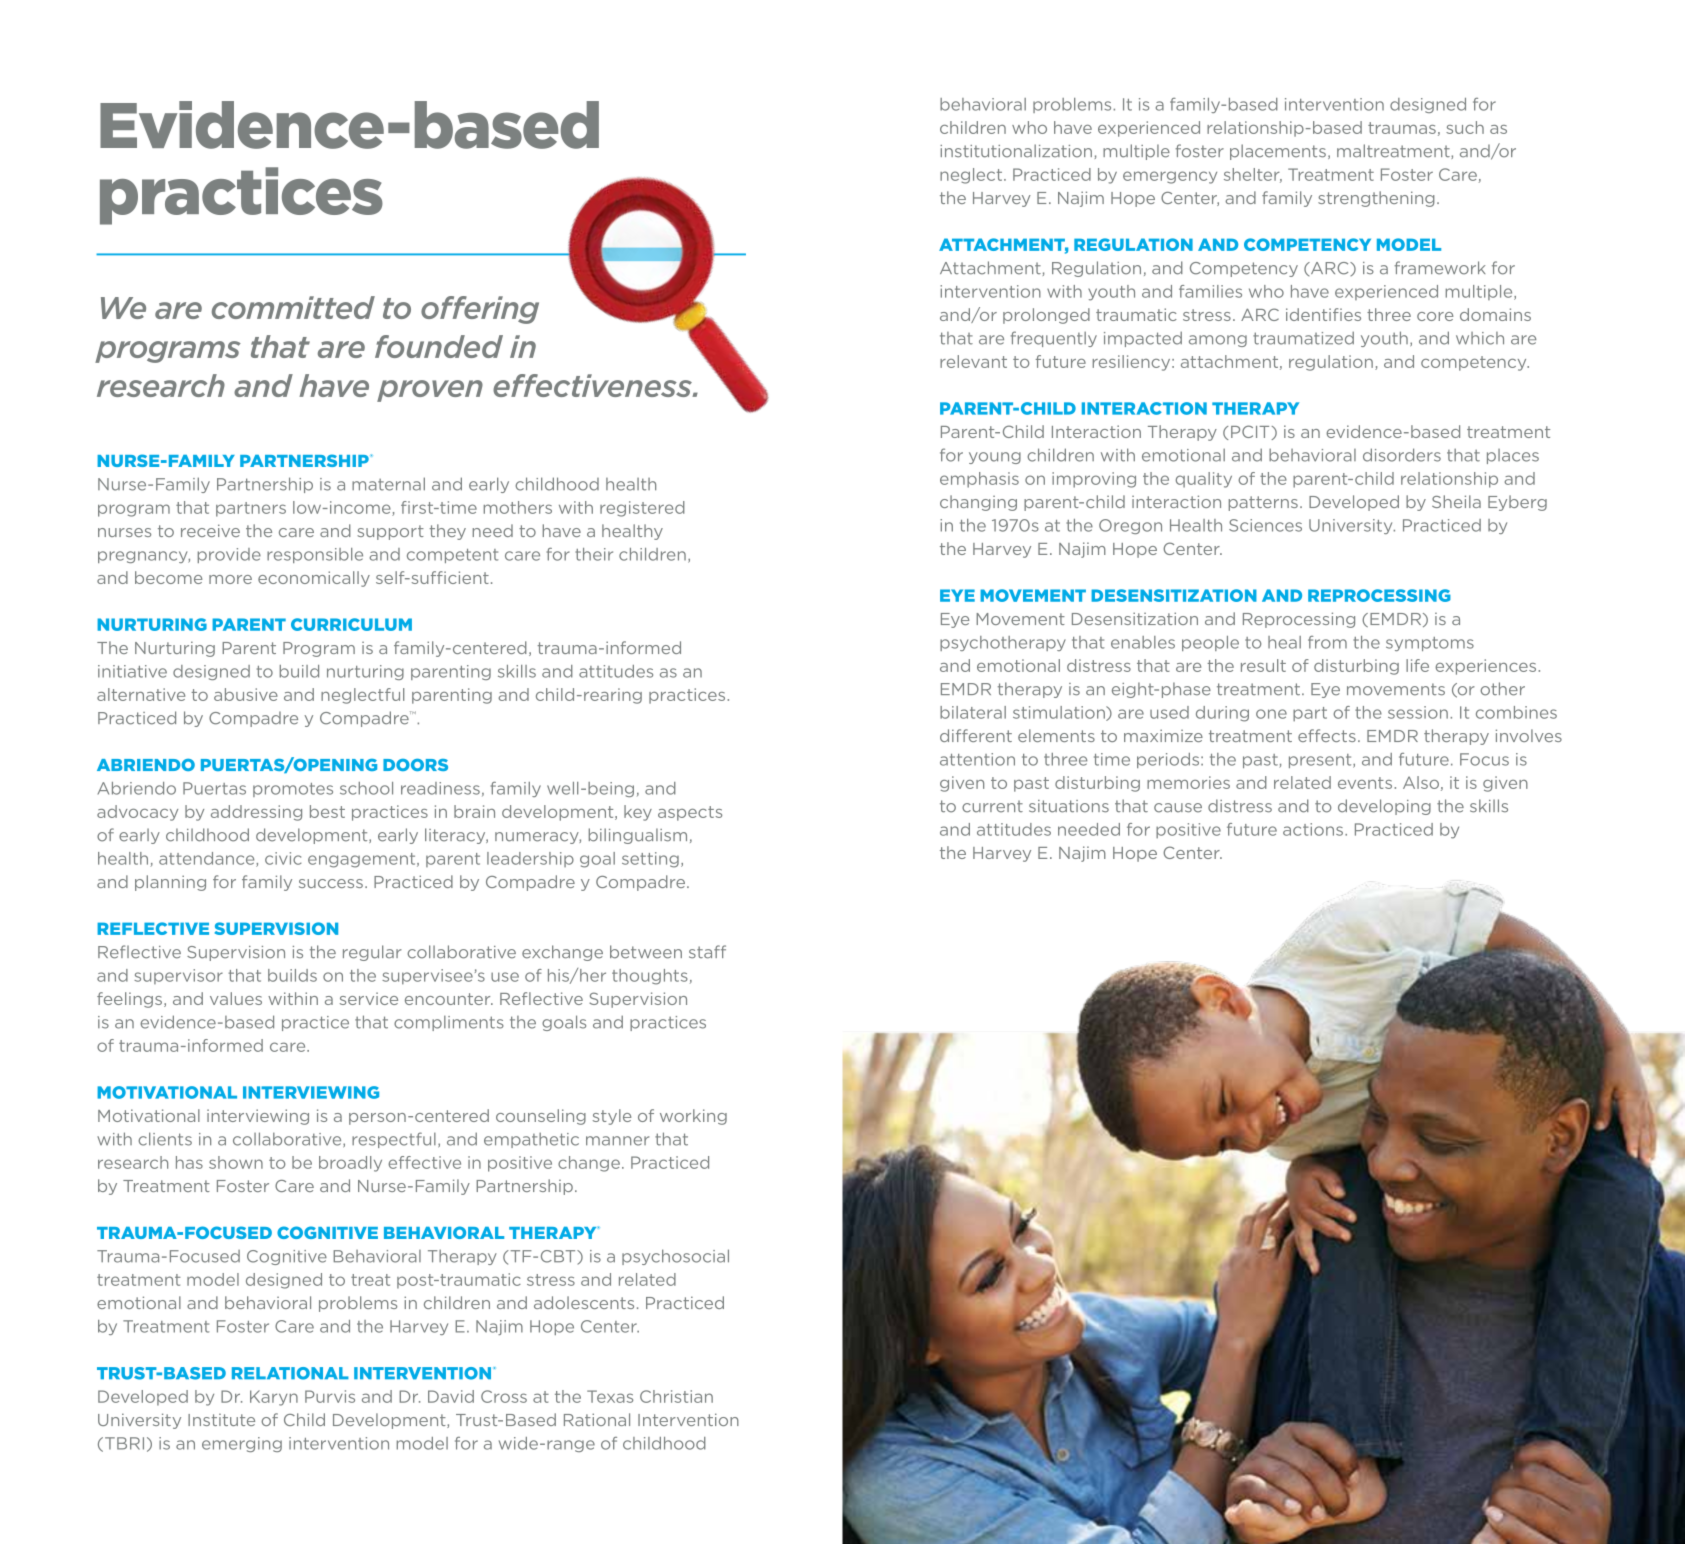 The width and height of the document is (1685, 1544). I want to click on actions, so click(1313, 829).
